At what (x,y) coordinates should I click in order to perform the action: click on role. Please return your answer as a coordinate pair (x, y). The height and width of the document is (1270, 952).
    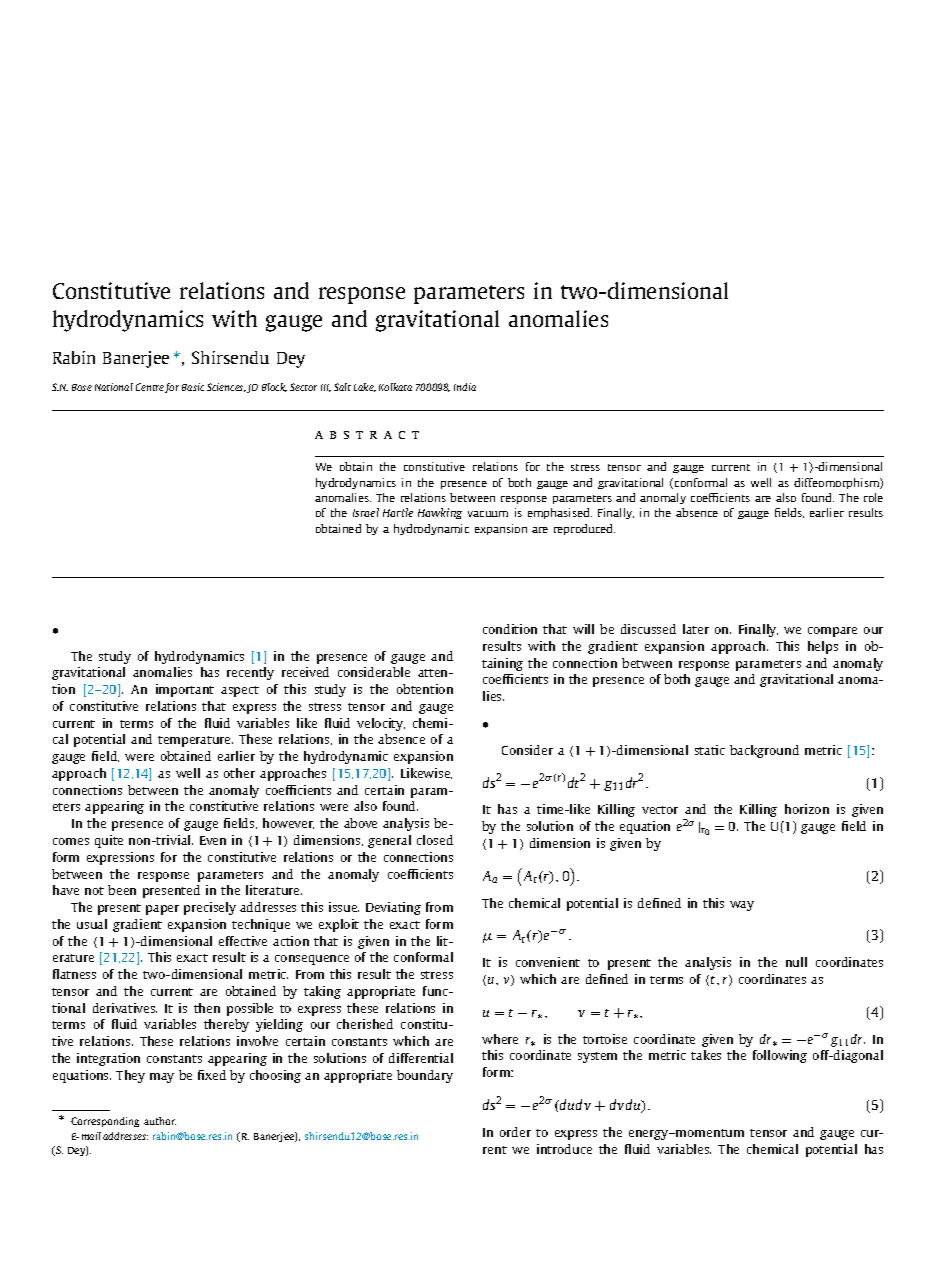
    Looking at the image, I should click on (873, 497).
